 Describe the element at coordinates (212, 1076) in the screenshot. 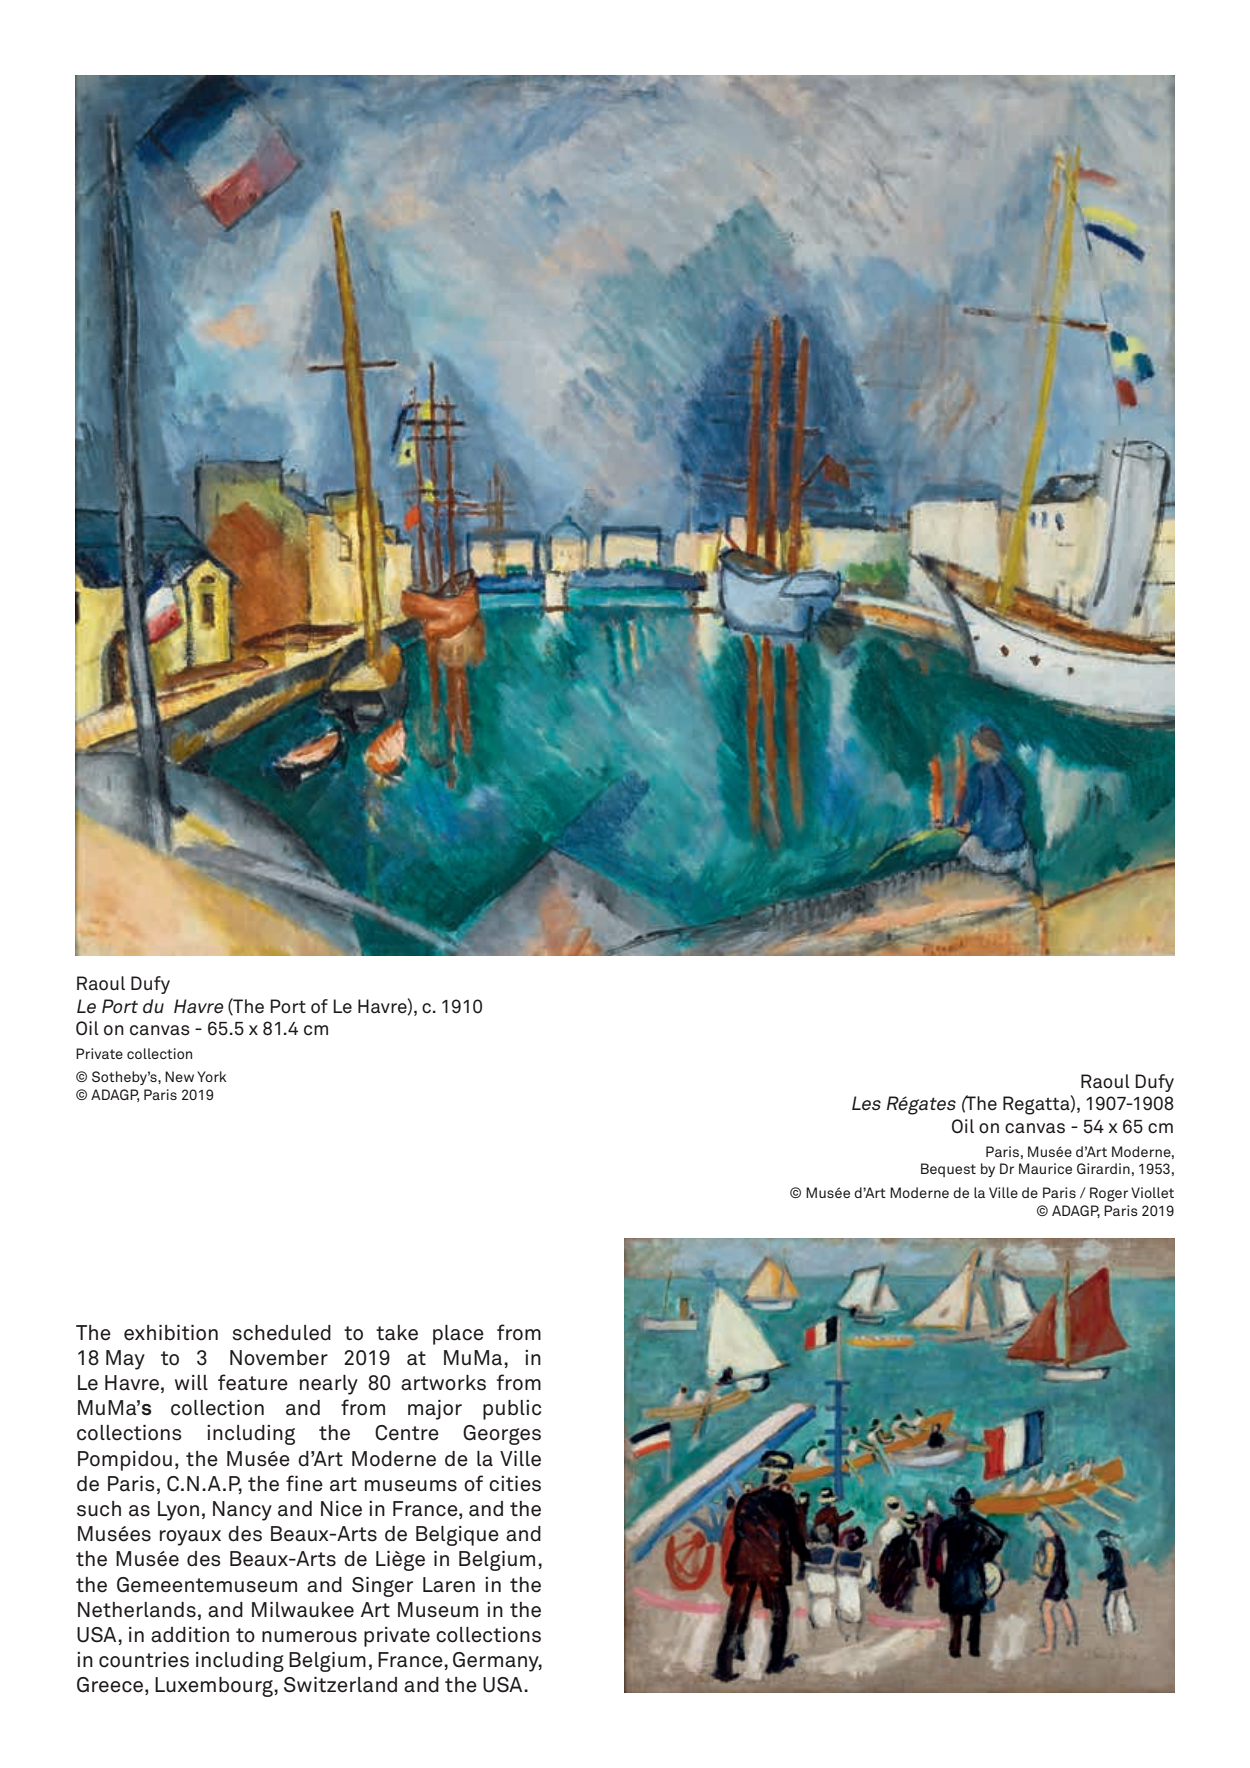

I see `York` at that location.
